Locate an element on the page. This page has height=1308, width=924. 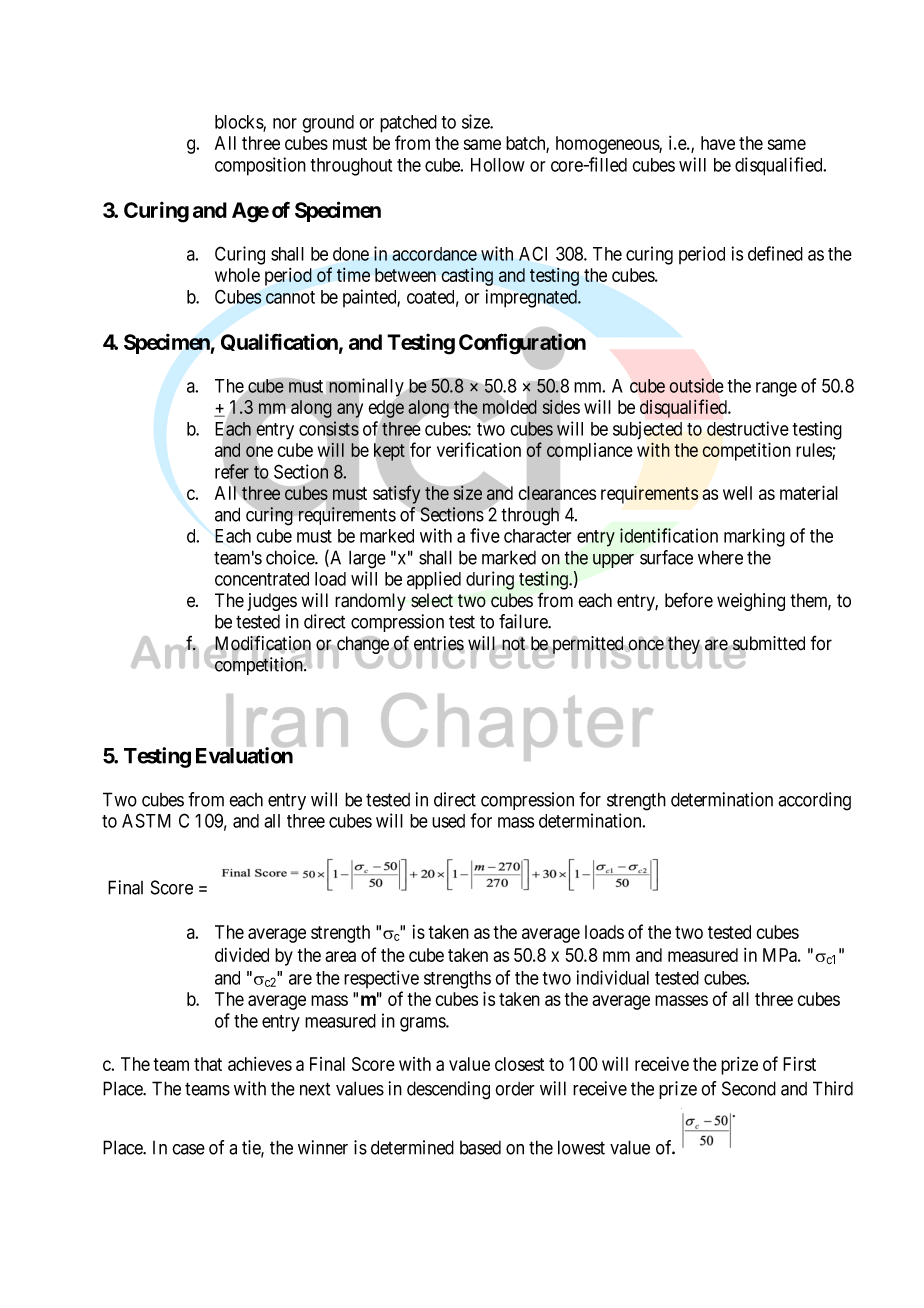
choice is located at coordinates (291, 557).
